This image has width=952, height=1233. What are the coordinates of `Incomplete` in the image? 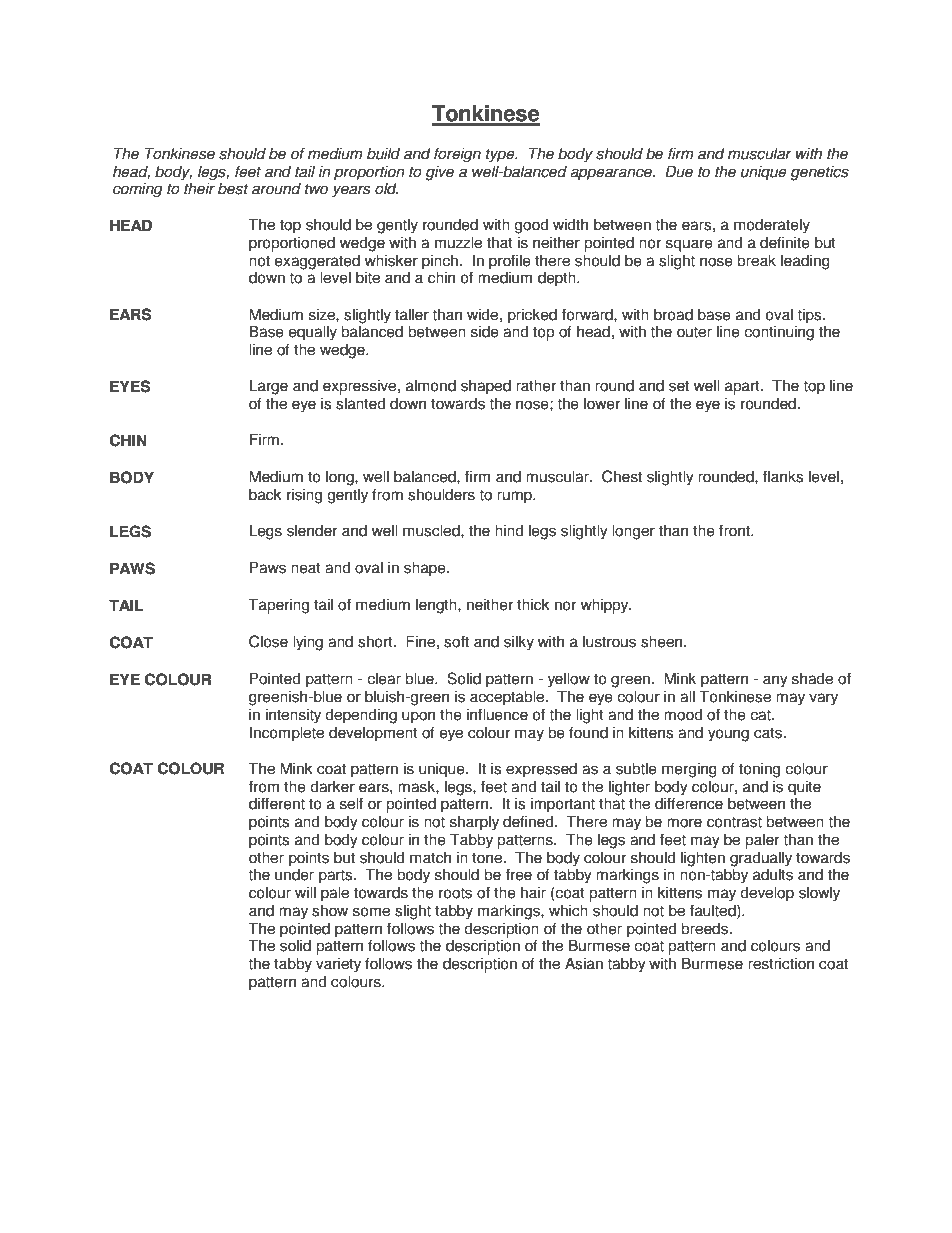 It's located at (287, 734).
